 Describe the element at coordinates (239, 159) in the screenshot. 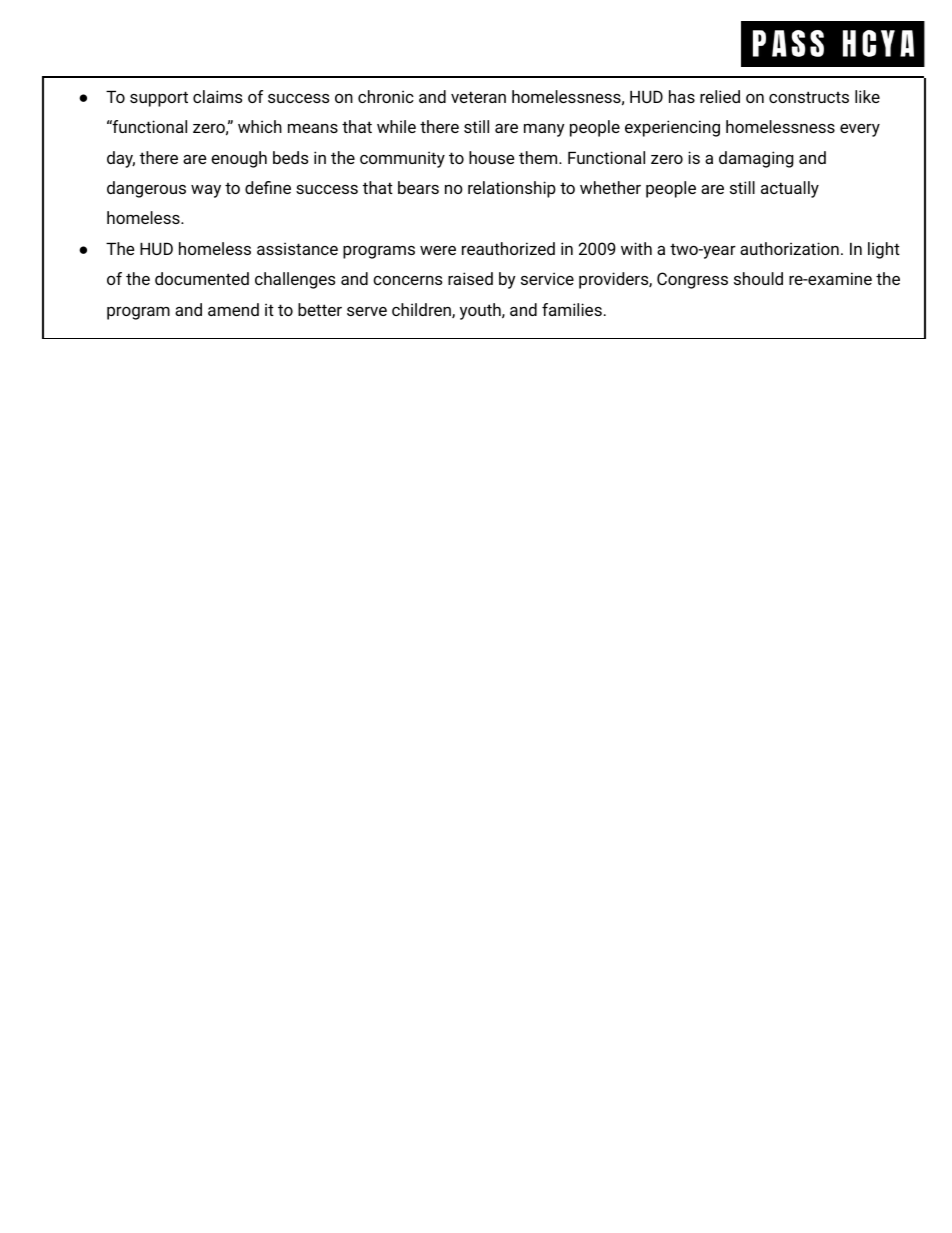

I see `enough` at that location.
